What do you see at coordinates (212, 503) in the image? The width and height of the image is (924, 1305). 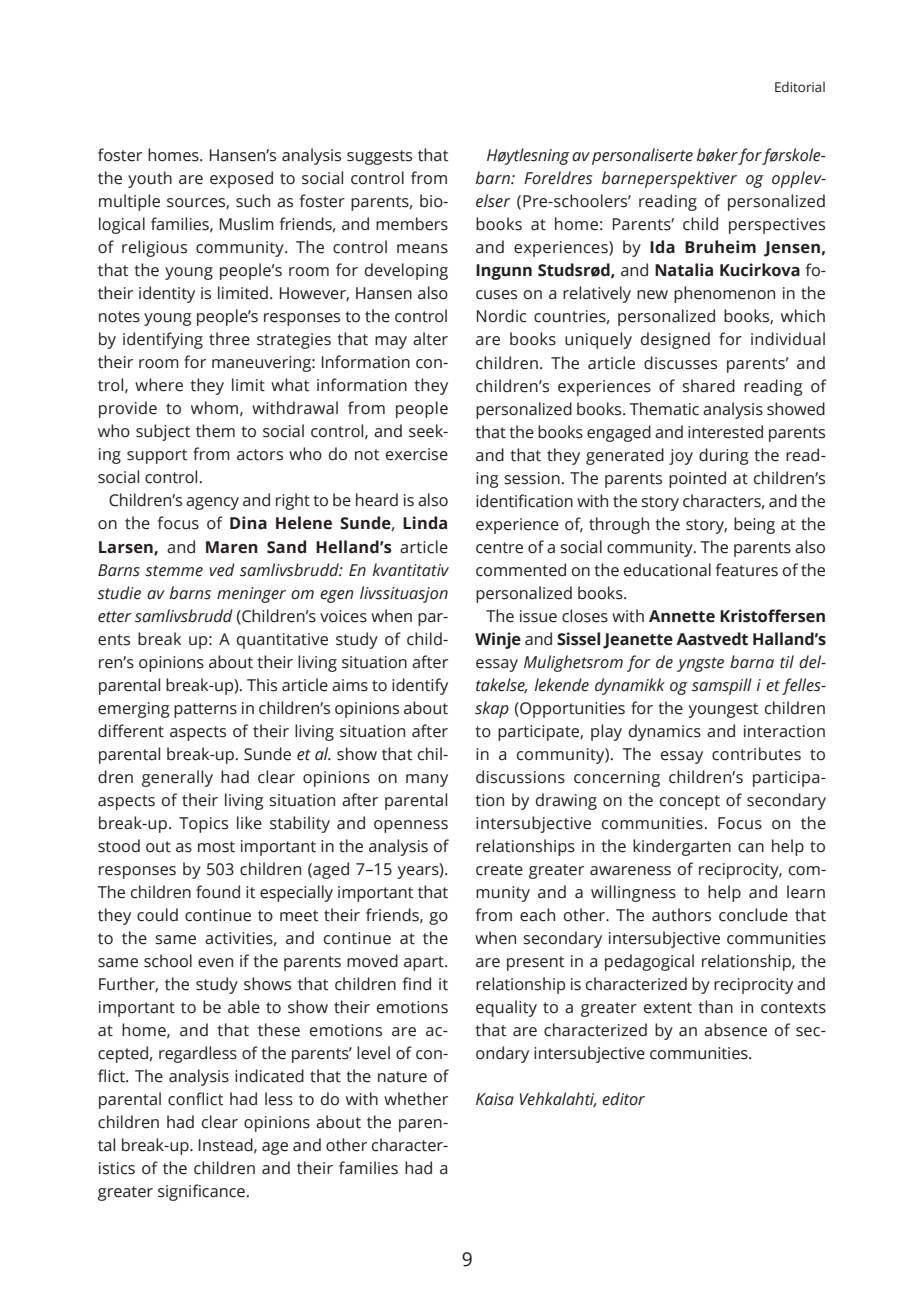 I see `agency` at bounding box center [212, 503].
